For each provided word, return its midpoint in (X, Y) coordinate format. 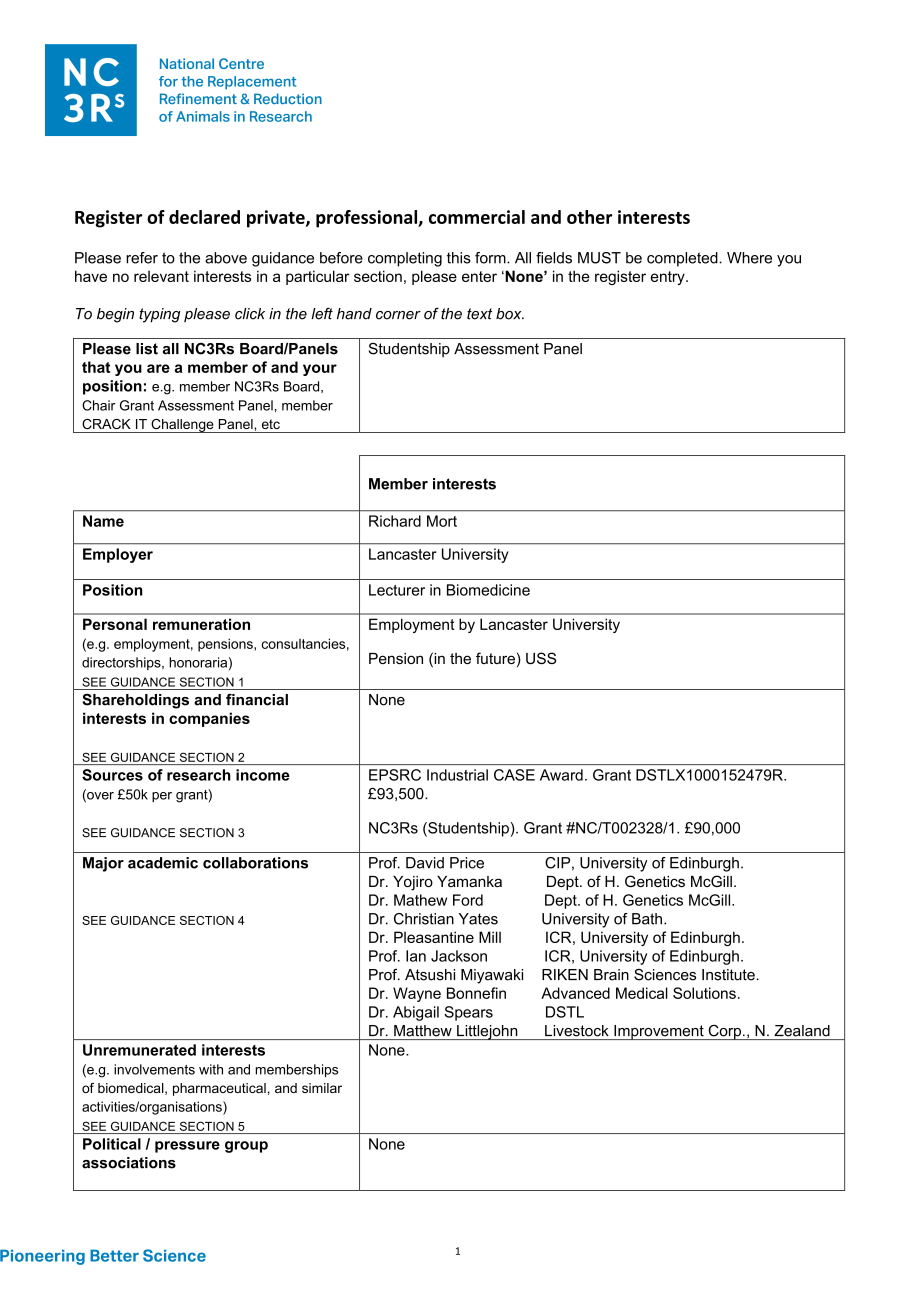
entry (669, 278)
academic (163, 863)
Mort (442, 521)
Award (561, 775)
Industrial (457, 775)
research (199, 775)
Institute (729, 975)
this (459, 258)
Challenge (182, 426)
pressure (187, 1147)
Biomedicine (488, 590)
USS (541, 658)
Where (749, 258)
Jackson (459, 956)
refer (142, 258)
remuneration (201, 624)
